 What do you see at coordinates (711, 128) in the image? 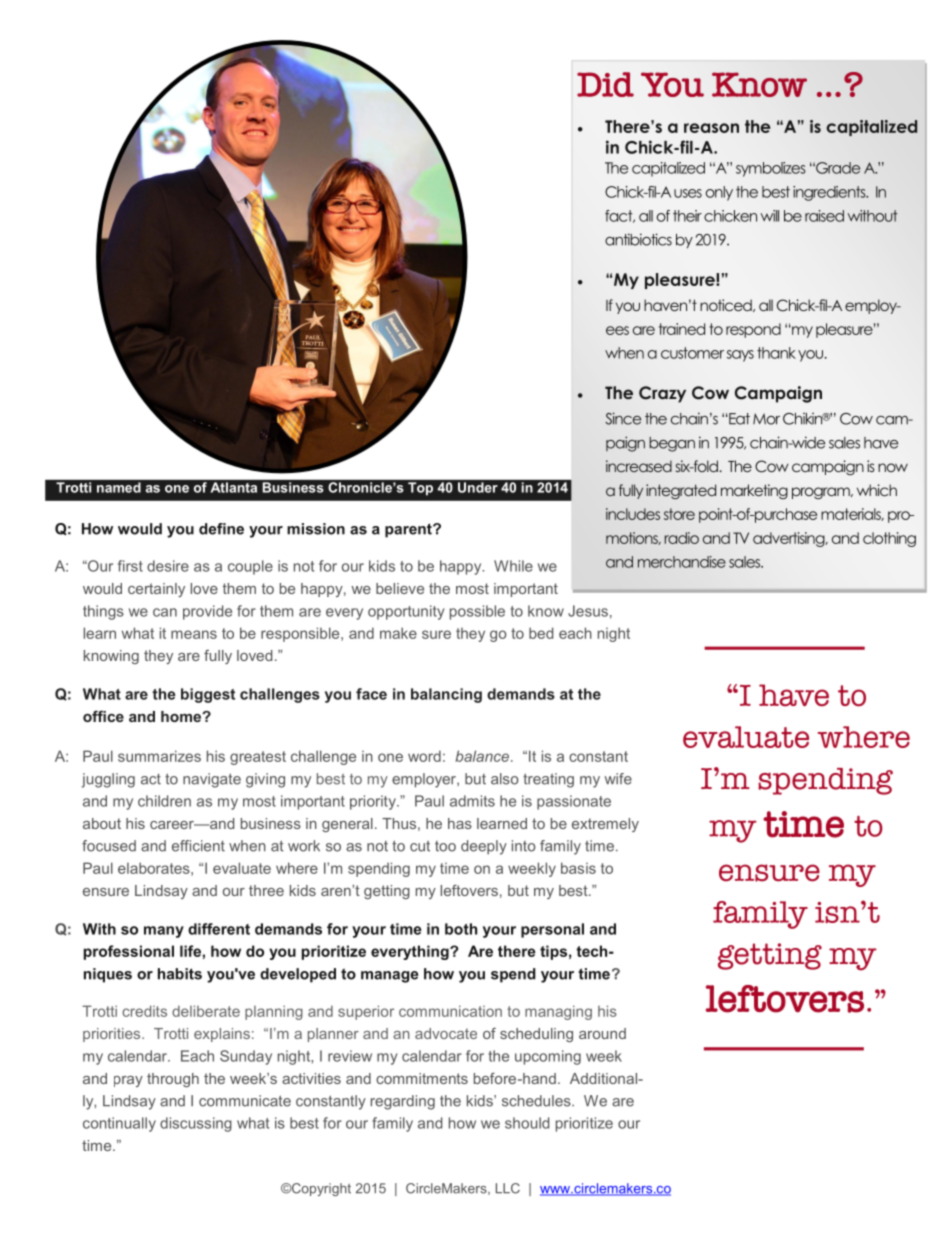
I see `reason` at bounding box center [711, 128].
